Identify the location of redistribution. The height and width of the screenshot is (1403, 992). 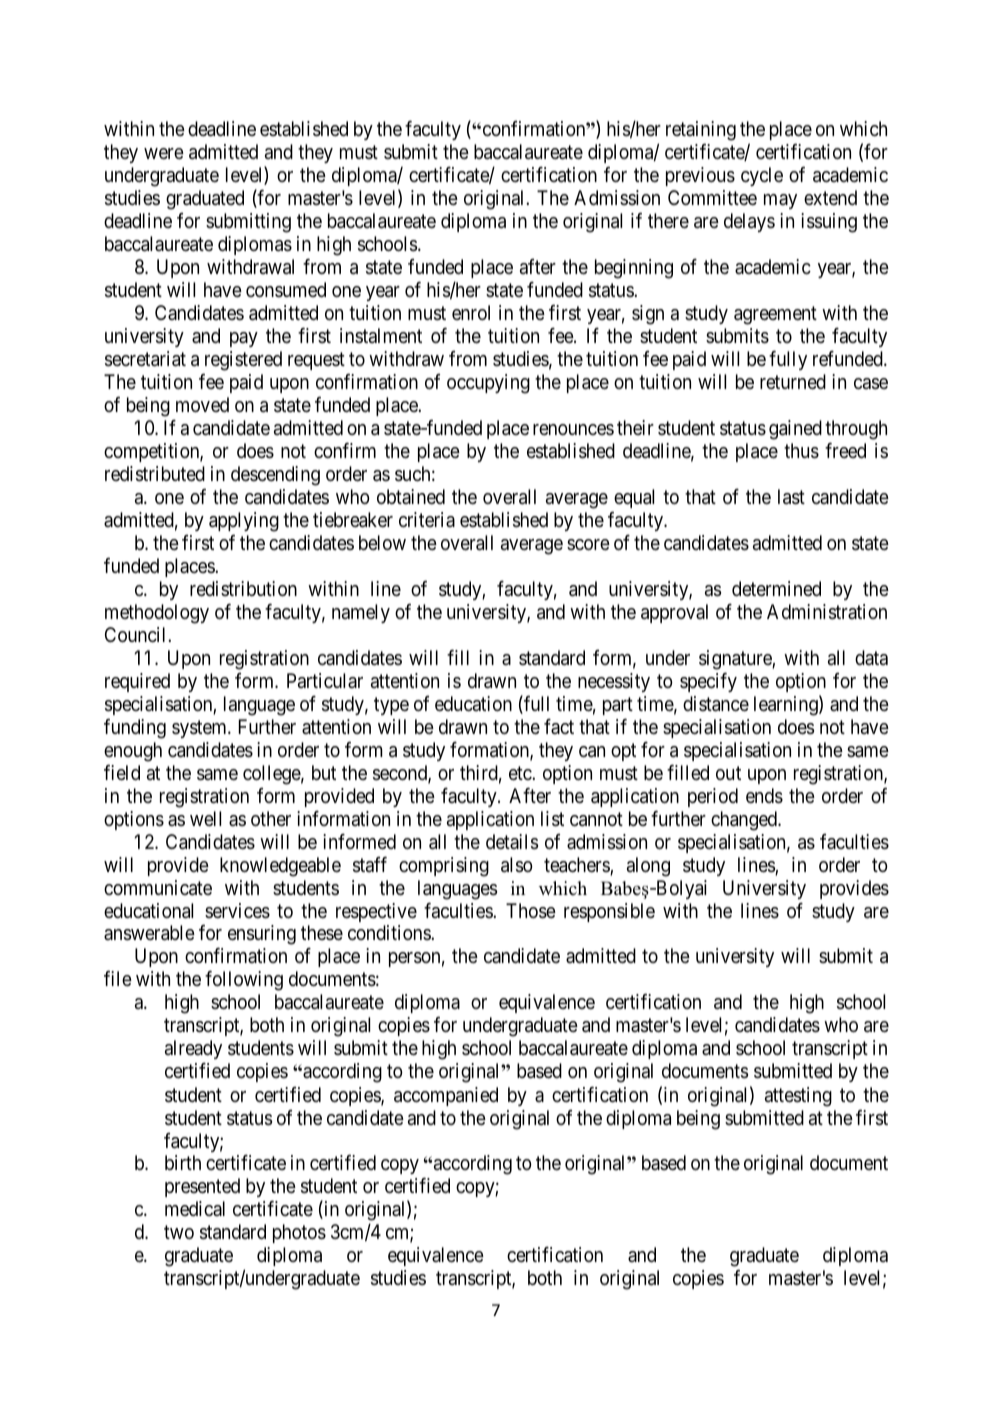
(243, 589).
